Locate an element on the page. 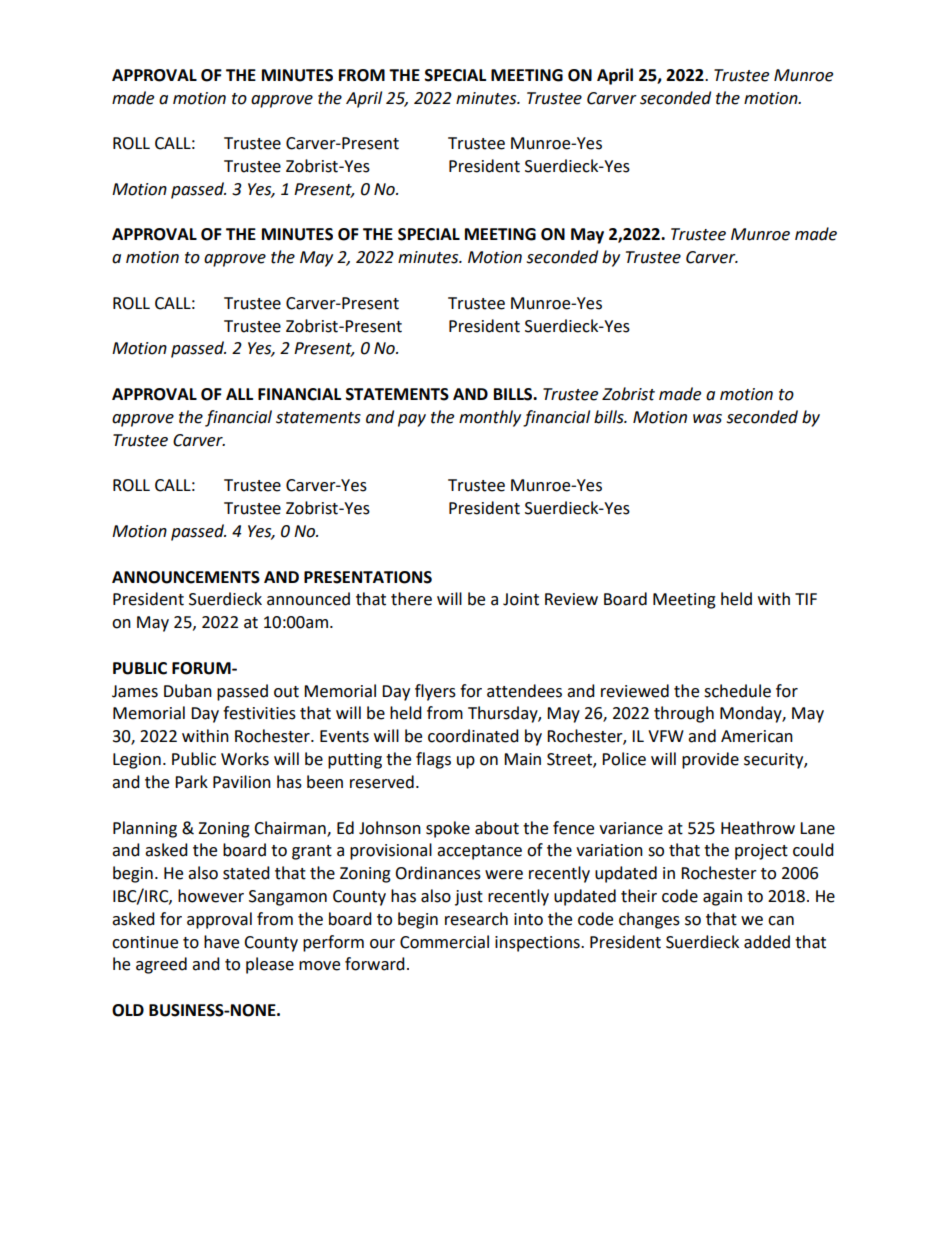 The width and height of the image is (952, 1233). forward is located at coordinates (375, 964).
